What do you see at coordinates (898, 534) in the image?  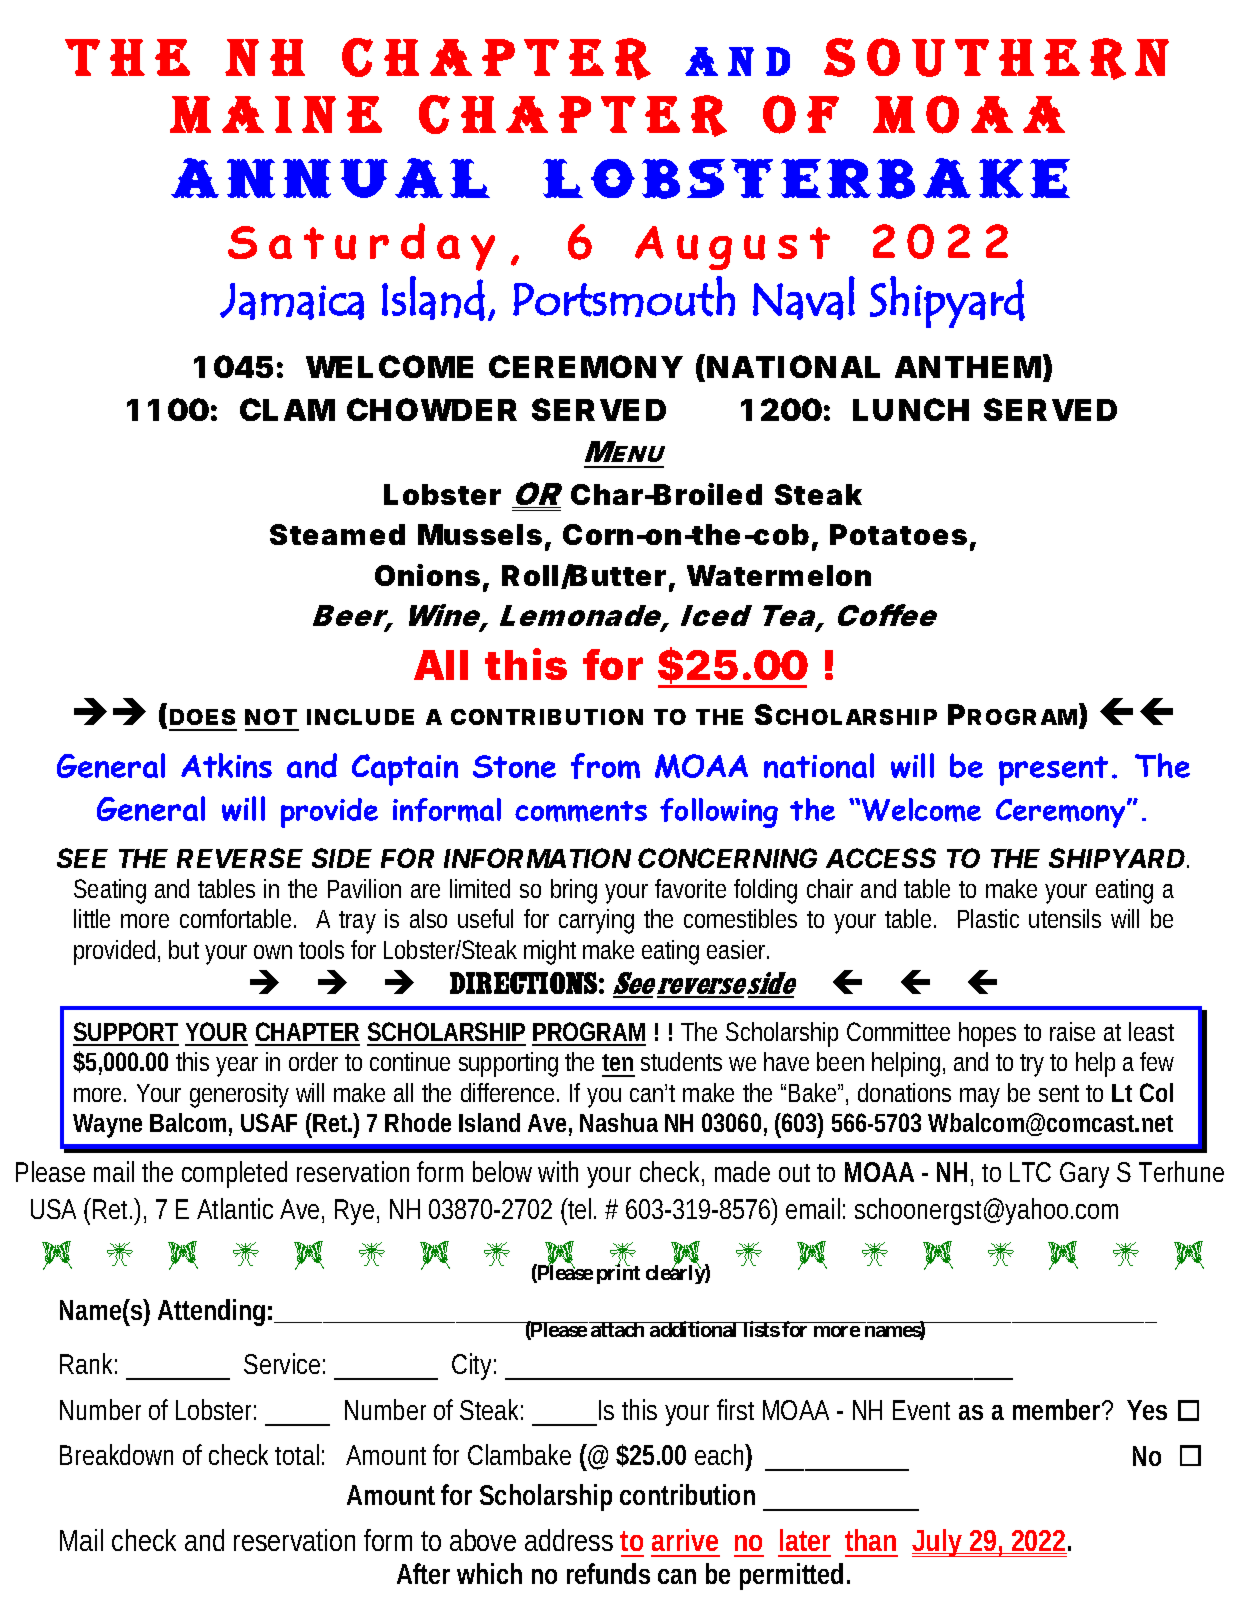 I see `Potatoes` at bounding box center [898, 534].
